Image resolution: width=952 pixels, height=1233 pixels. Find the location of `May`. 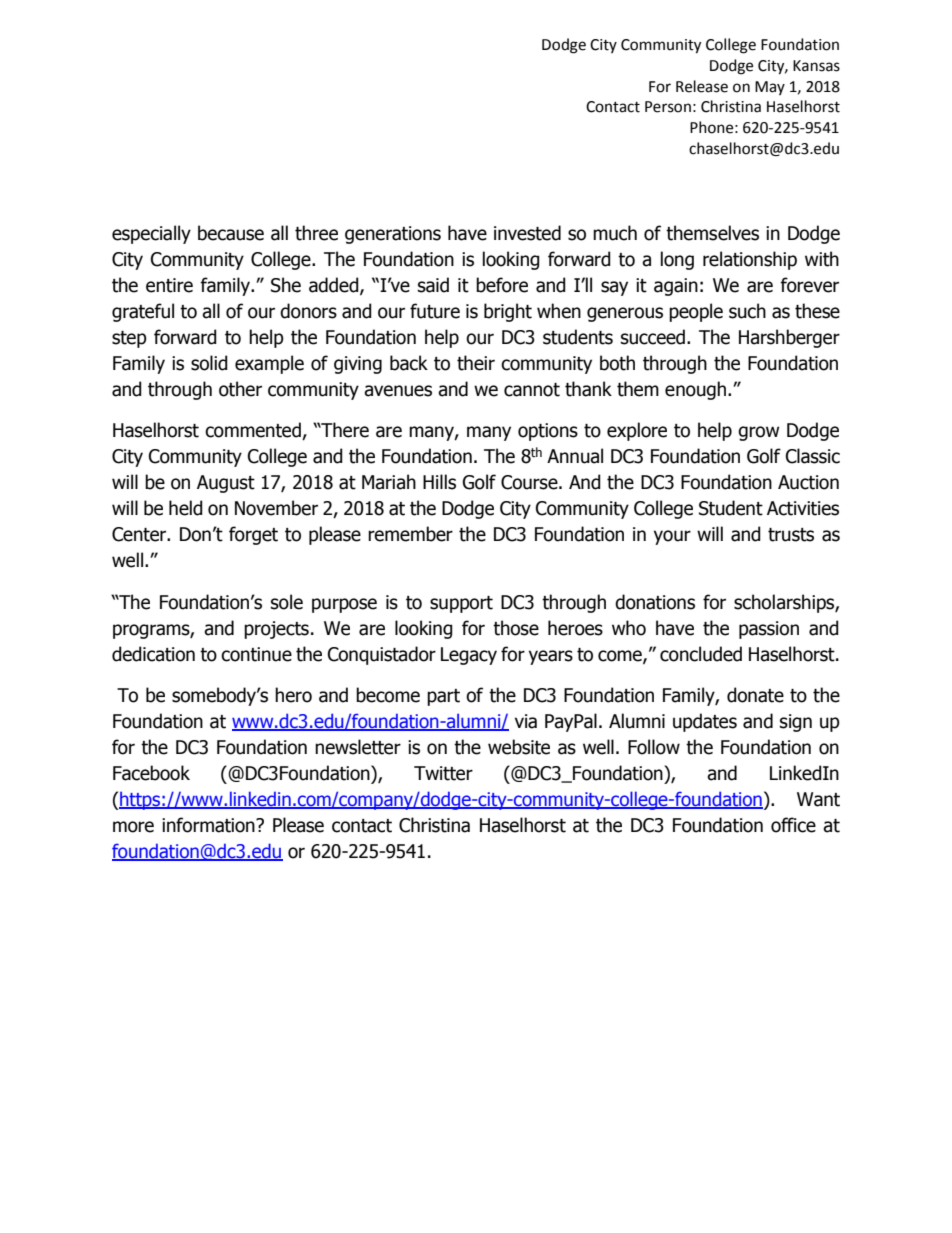

May is located at coordinates (770, 88).
